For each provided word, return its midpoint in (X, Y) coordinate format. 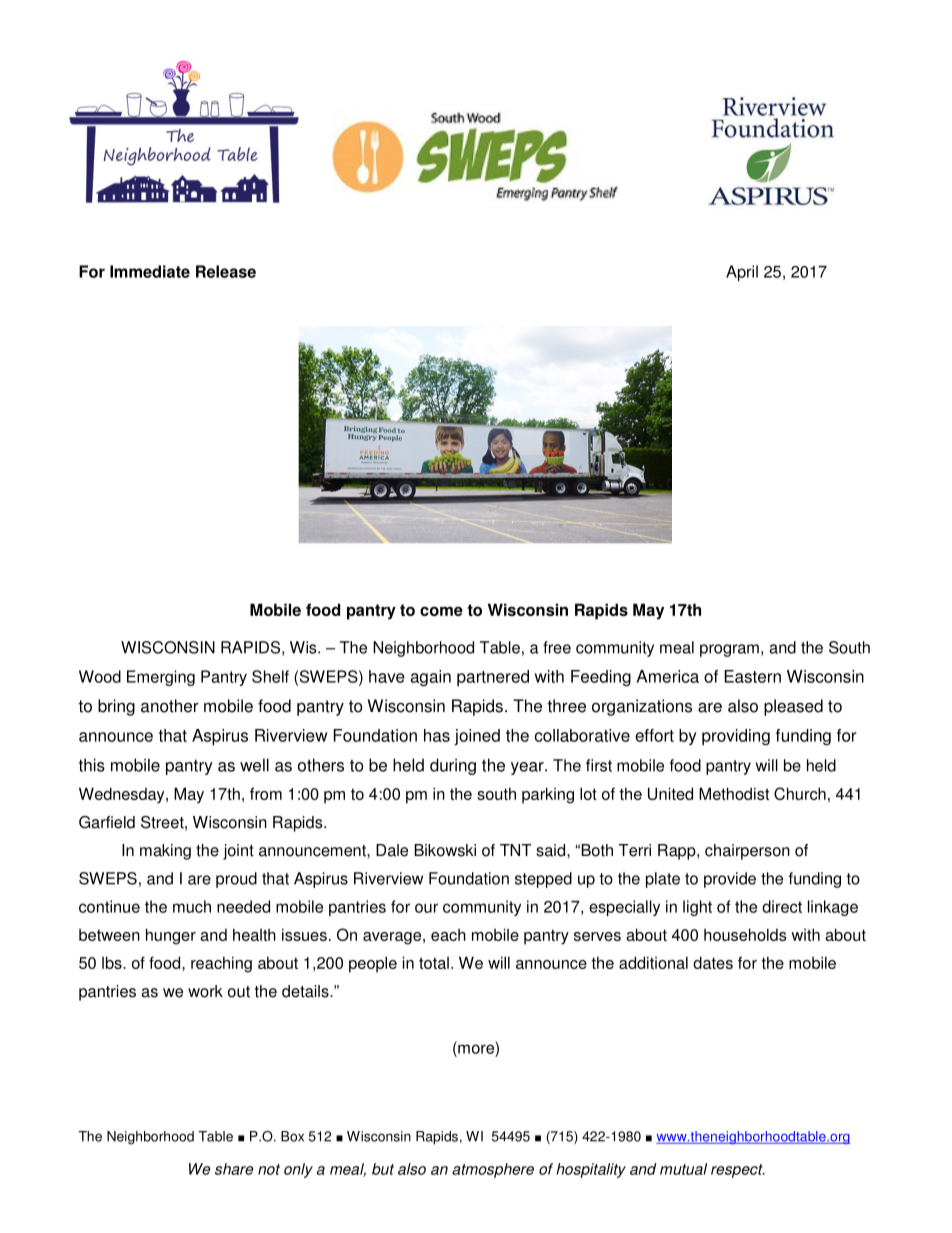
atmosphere (493, 1170)
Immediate (150, 271)
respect (738, 1171)
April (742, 273)
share (234, 1169)
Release (226, 271)
